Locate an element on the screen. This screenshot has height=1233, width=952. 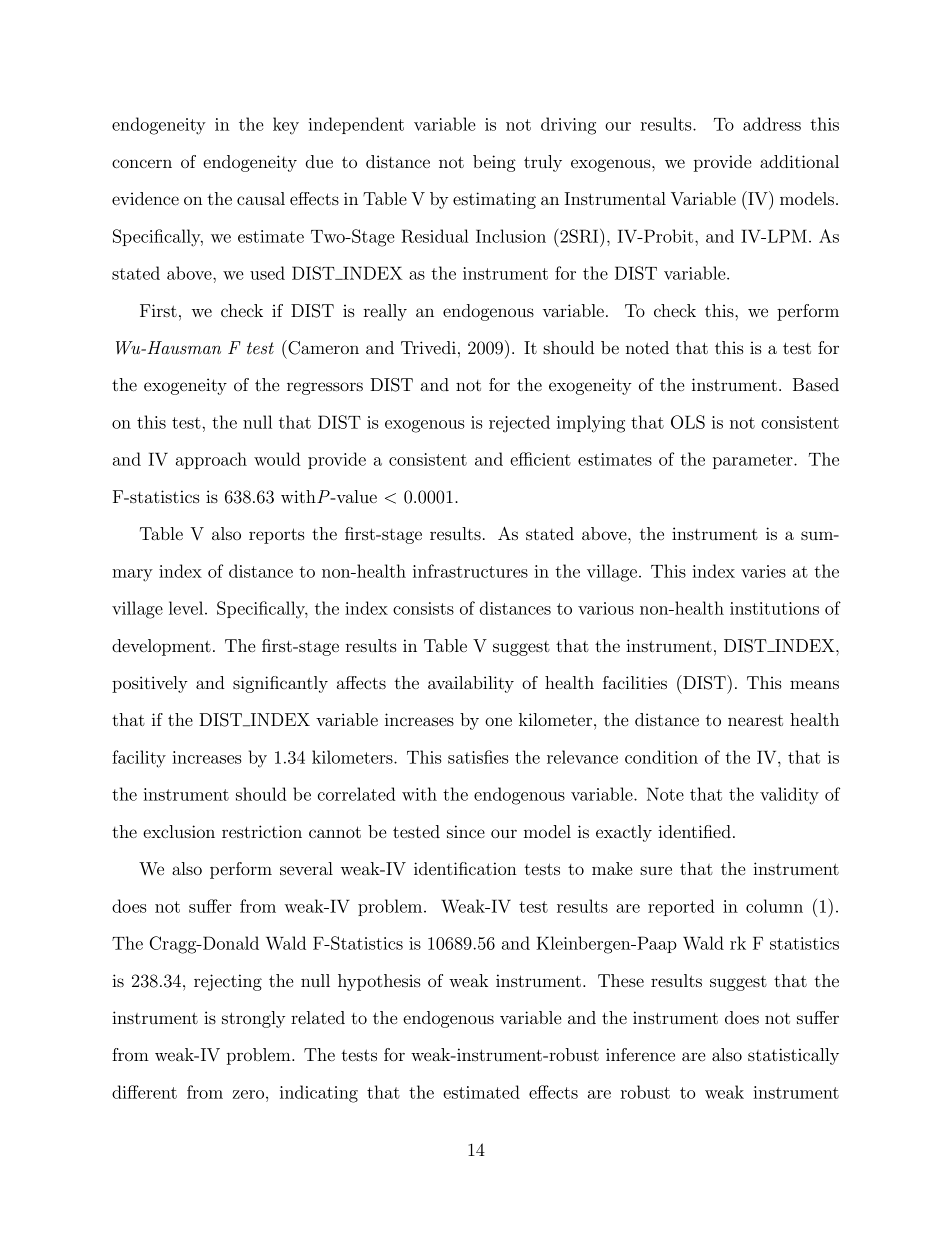
address is located at coordinates (772, 124).
